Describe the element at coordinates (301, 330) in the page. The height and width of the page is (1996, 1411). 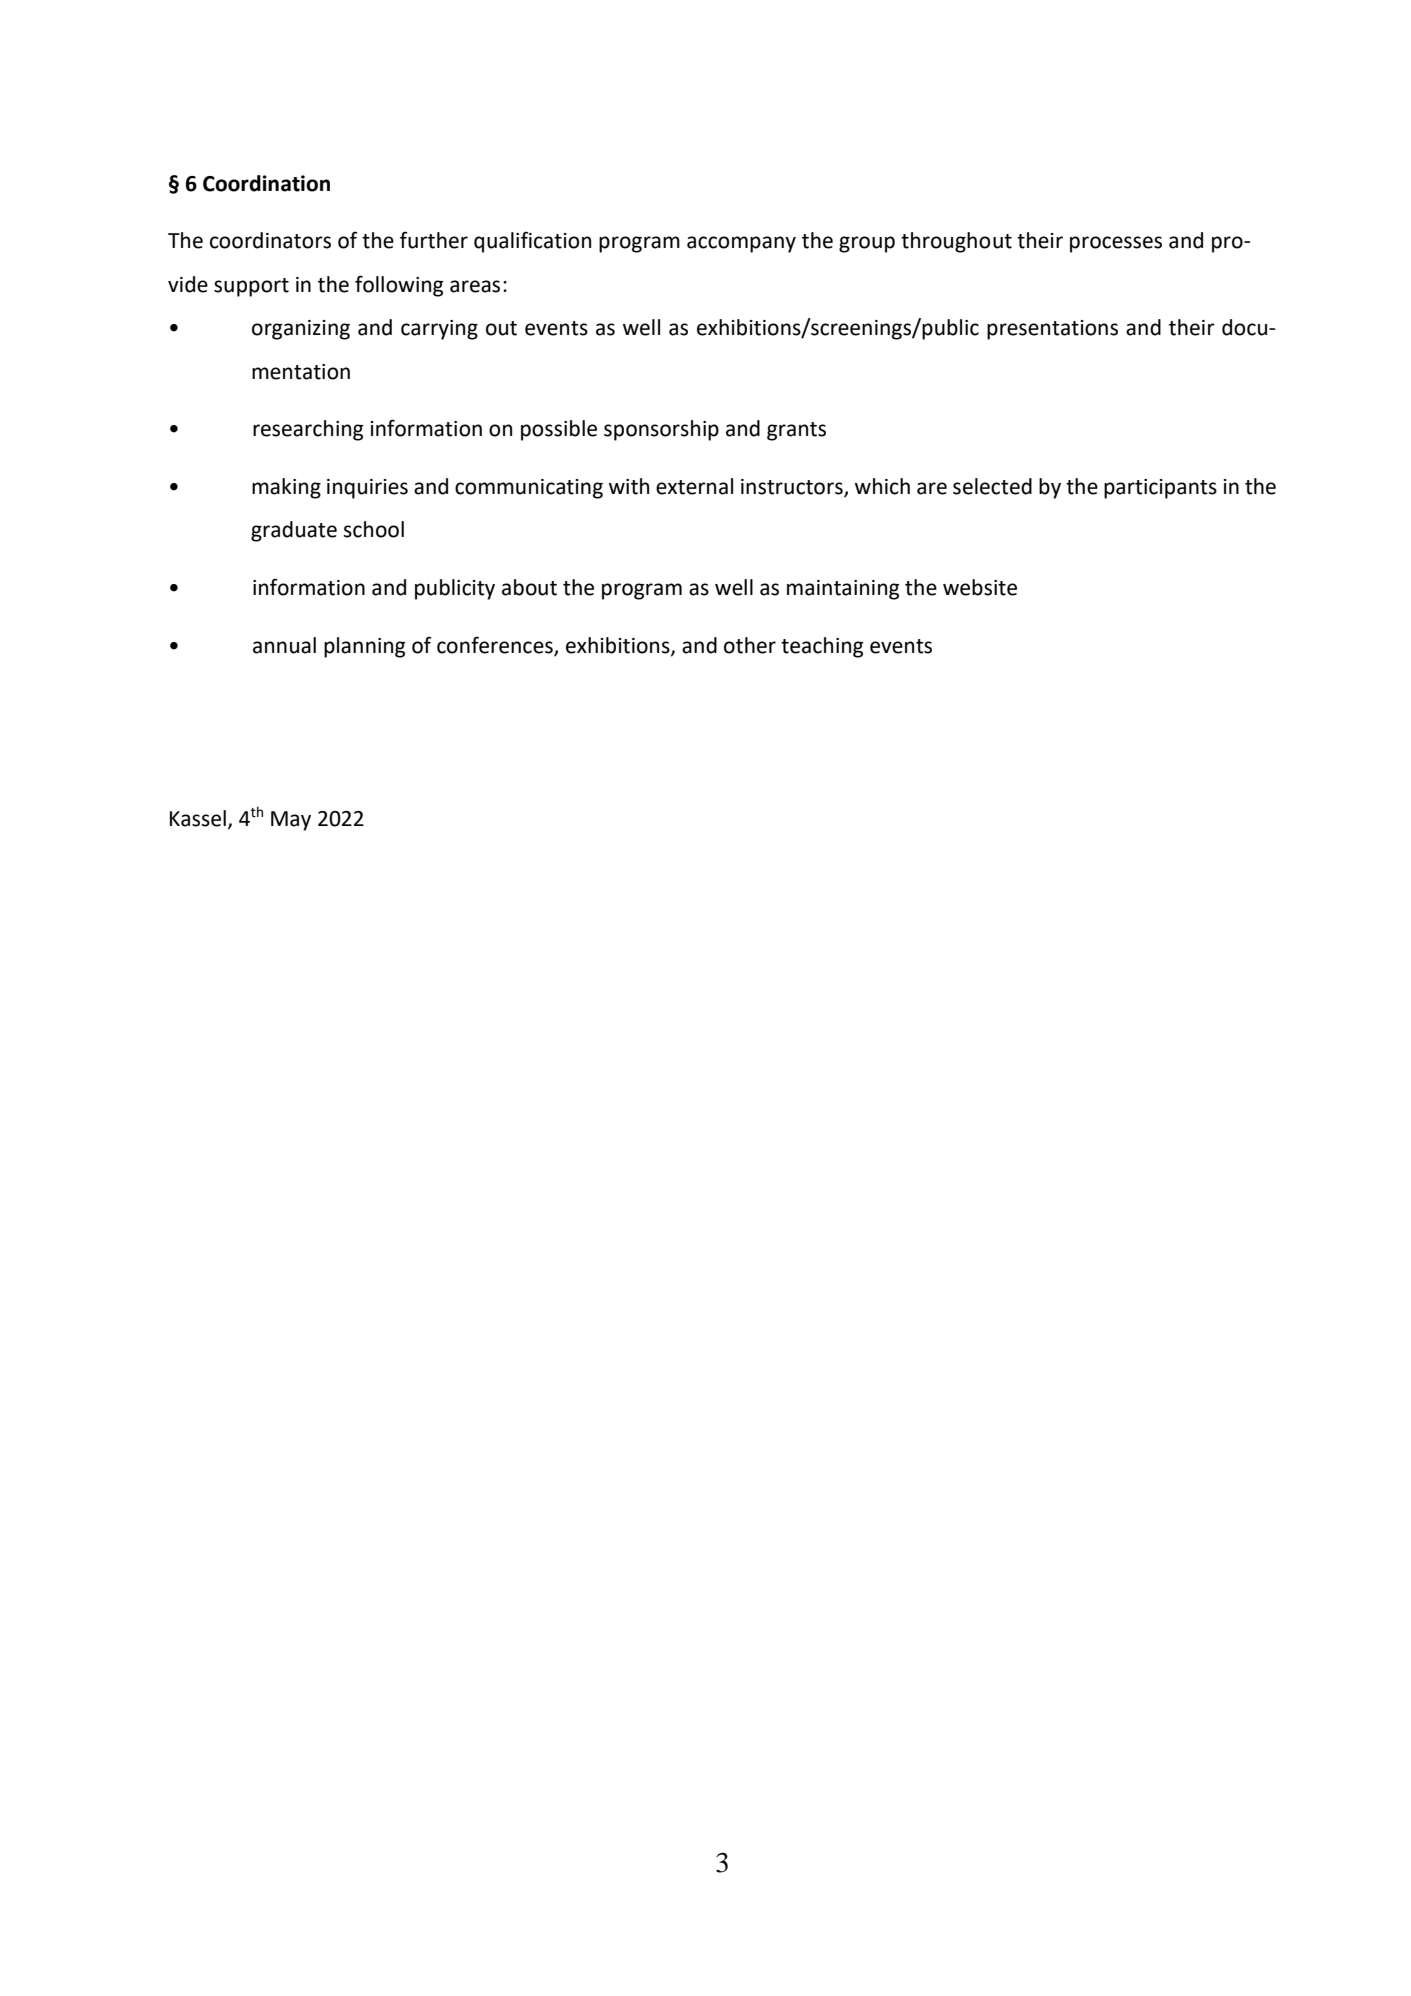
I see `organizing` at that location.
